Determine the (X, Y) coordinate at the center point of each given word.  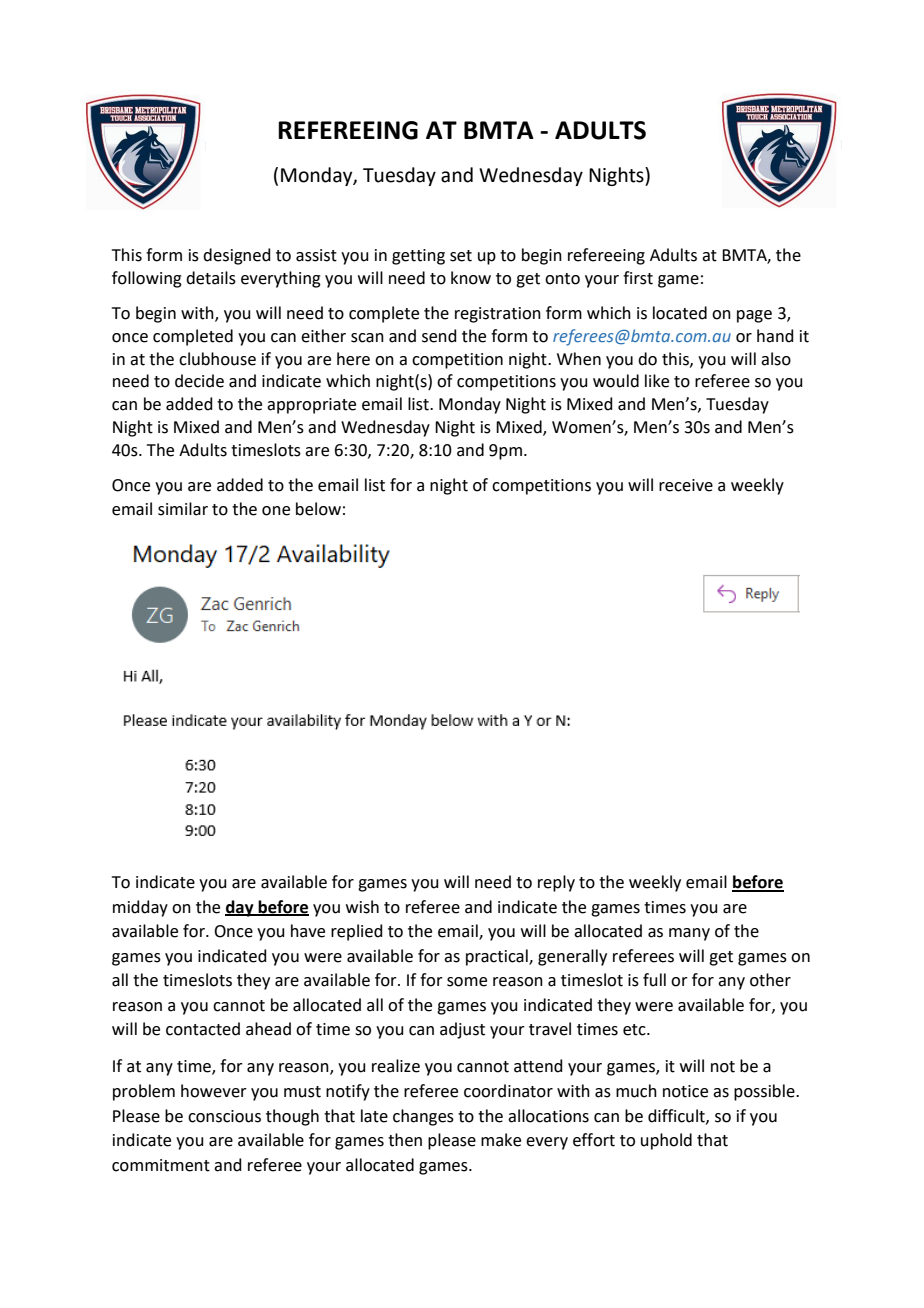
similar (183, 509)
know (471, 278)
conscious (224, 1116)
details (211, 278)
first (638, 278)
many (689, 934)
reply (556, 883)
